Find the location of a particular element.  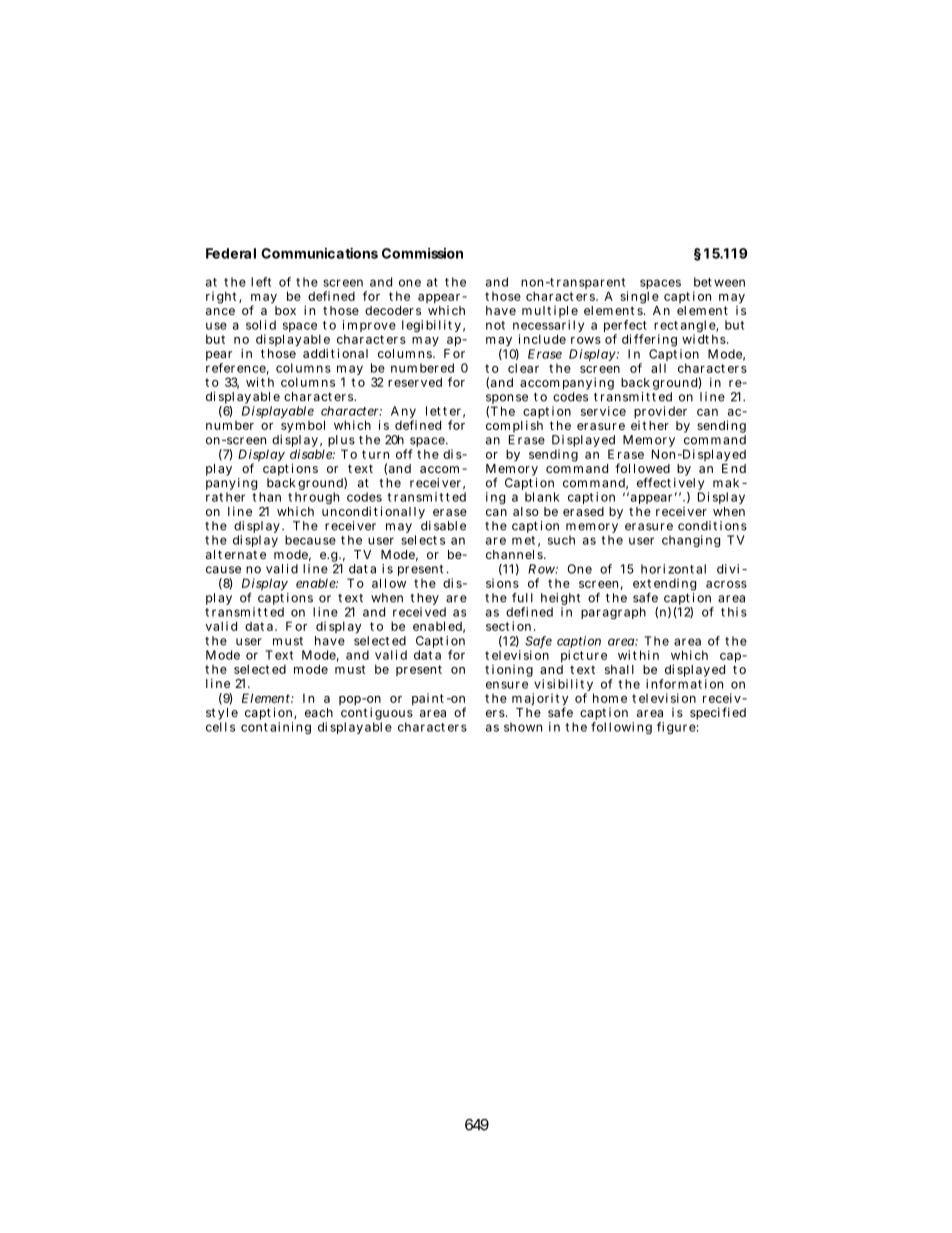

reserved is located at coordinates (415, 382).
